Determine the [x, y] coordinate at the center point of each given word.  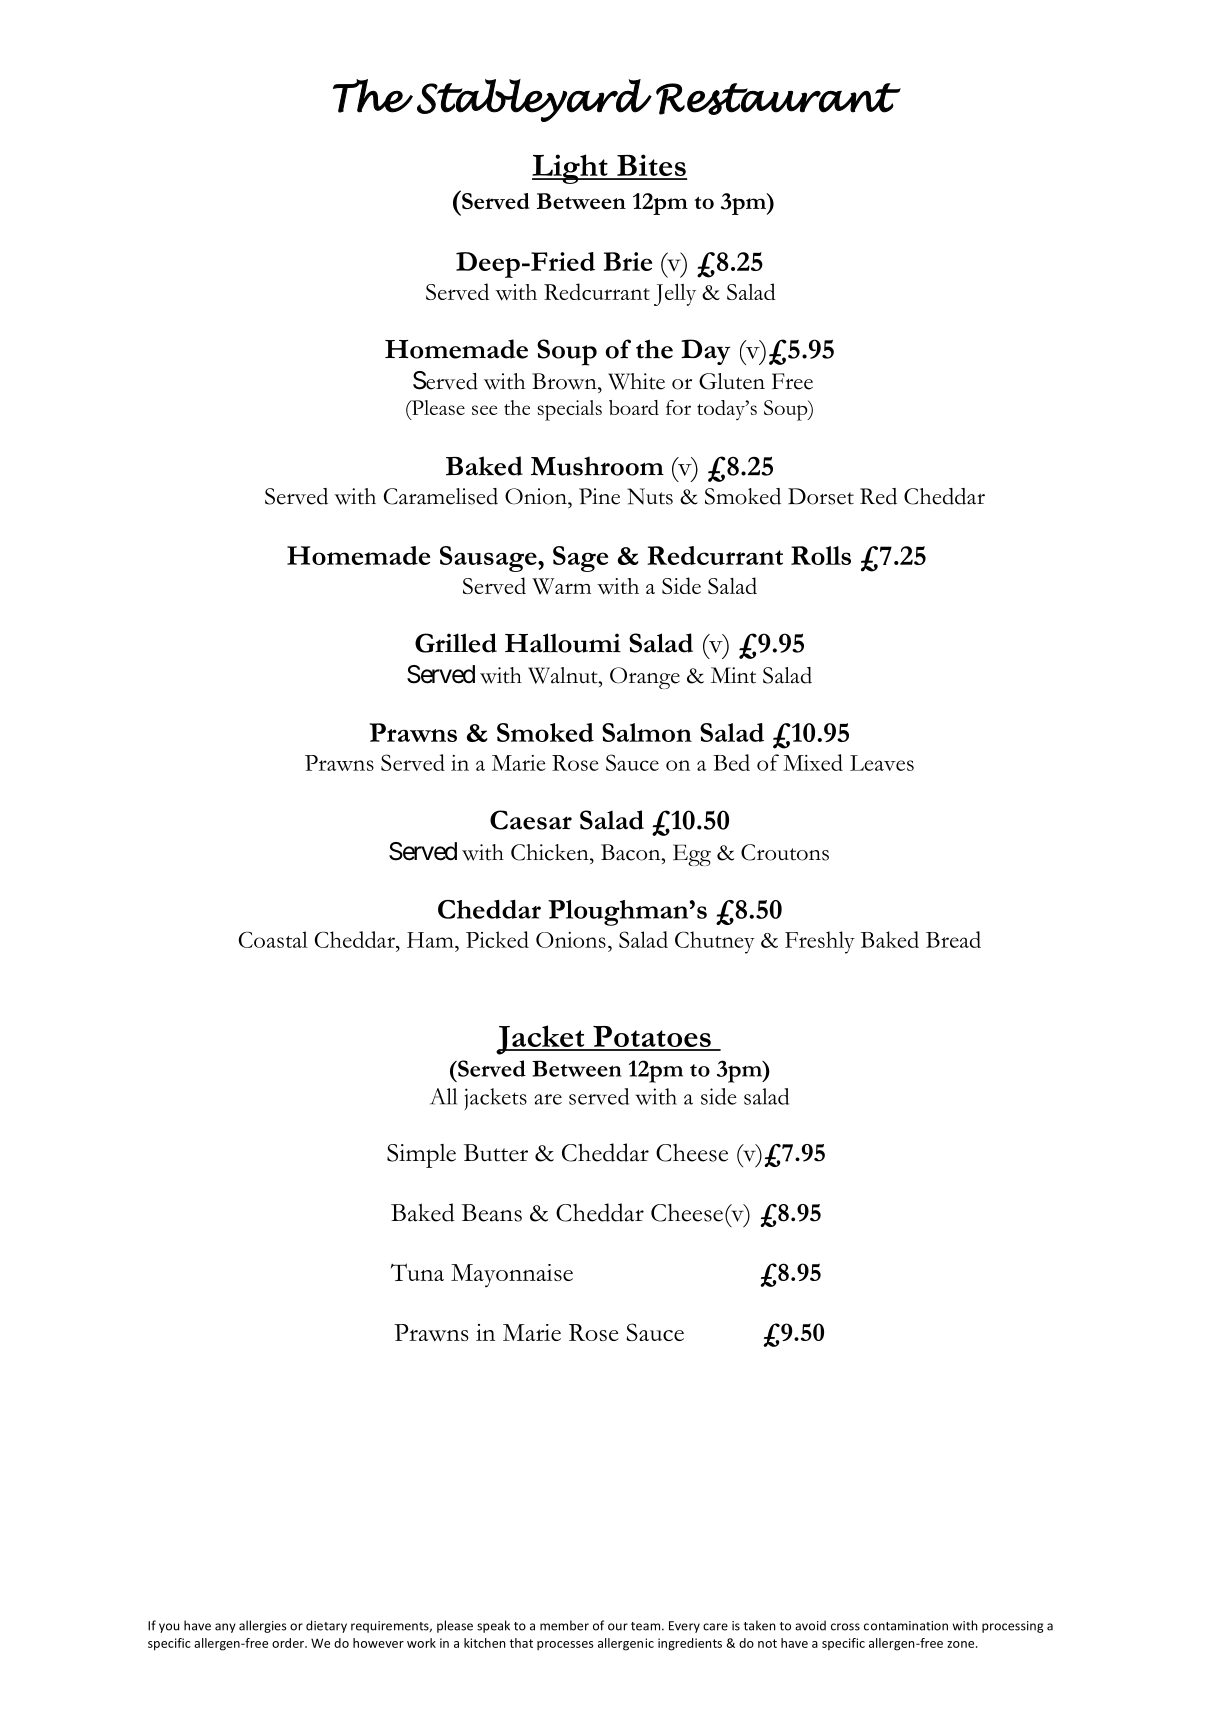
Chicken [551, 852]
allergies [263, 1626]
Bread [953, 939]
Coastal [273, 939]
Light [571, 169]
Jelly [675, 295]
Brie [628, 261]
